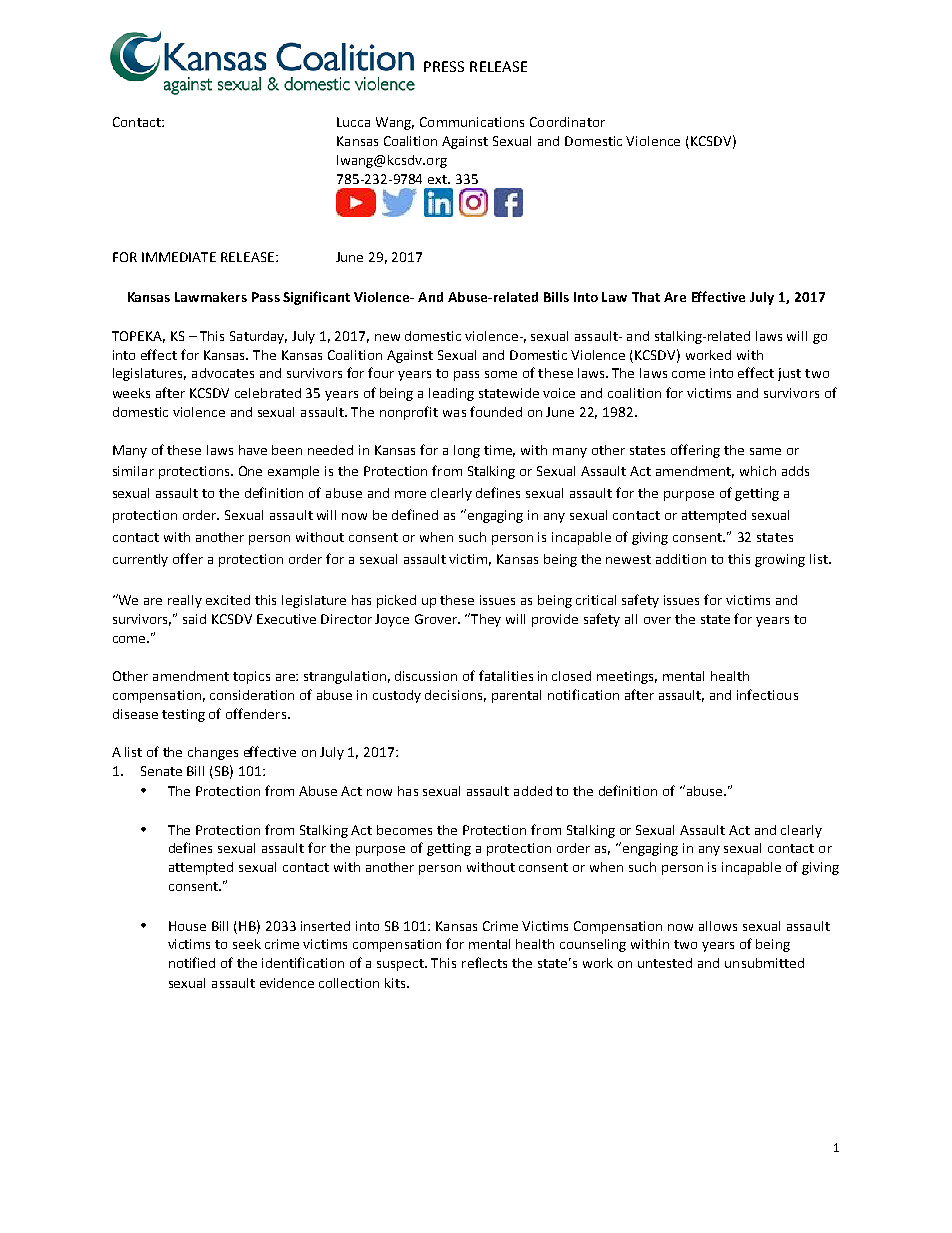  I want to click on allows, so click(718, 926).
